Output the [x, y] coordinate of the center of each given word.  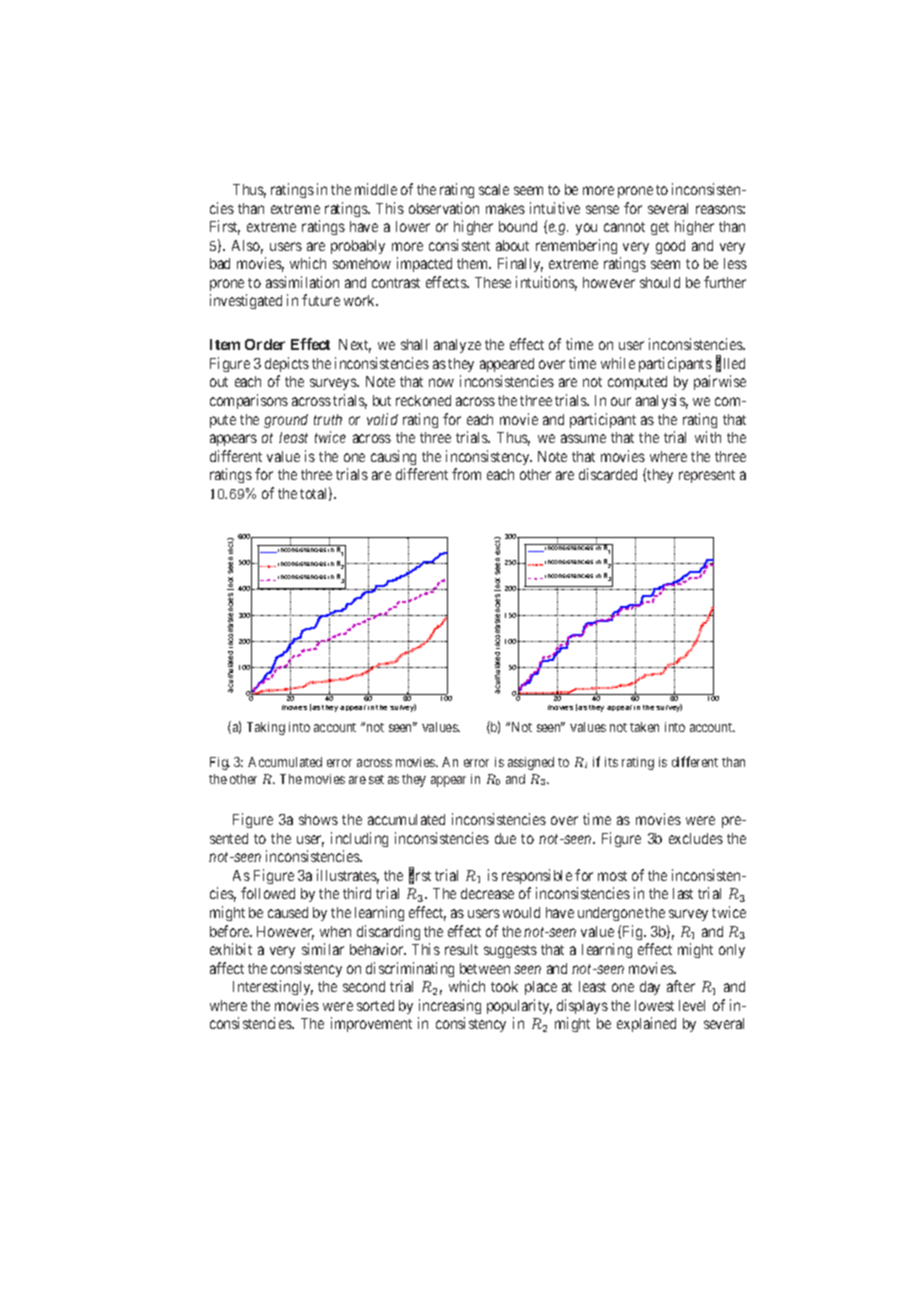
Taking [266, 728]
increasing [450, 1006]
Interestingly [273, 987]
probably [358, 247]
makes [505, 208]
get [660, 228]
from [466, 474]
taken [644, 727]
